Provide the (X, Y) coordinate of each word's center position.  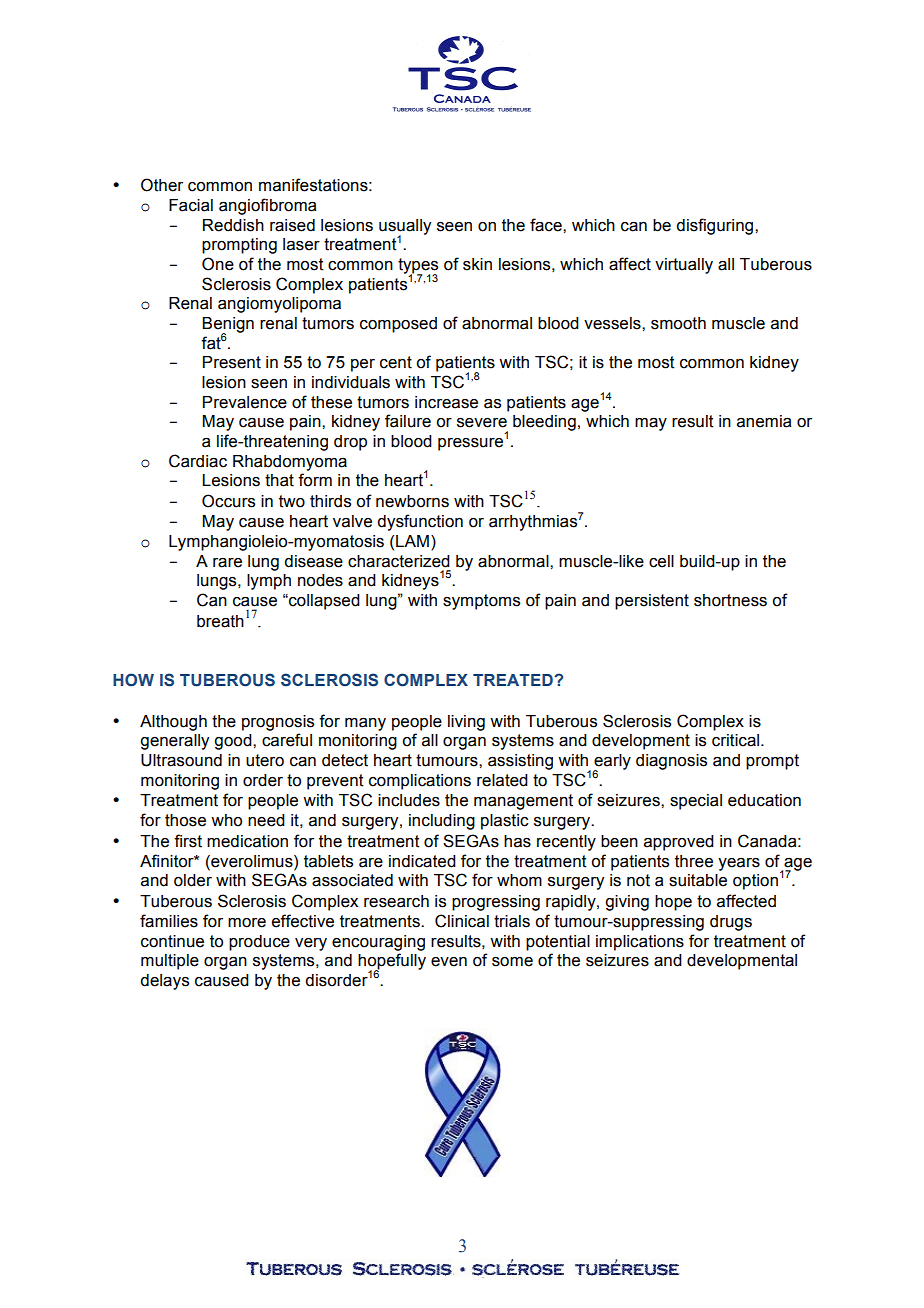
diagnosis (671, 762)
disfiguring (716, 226)
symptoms (481, 602)
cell (661, 561)
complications (420, 782)
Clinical (462, 921)
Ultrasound (181, 760)
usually (405, 228)
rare (227, 563)
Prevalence (245, 402)
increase (446, 402)
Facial (191, 205)
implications (640, 943)
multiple (170, 962)
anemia (764, 421)
